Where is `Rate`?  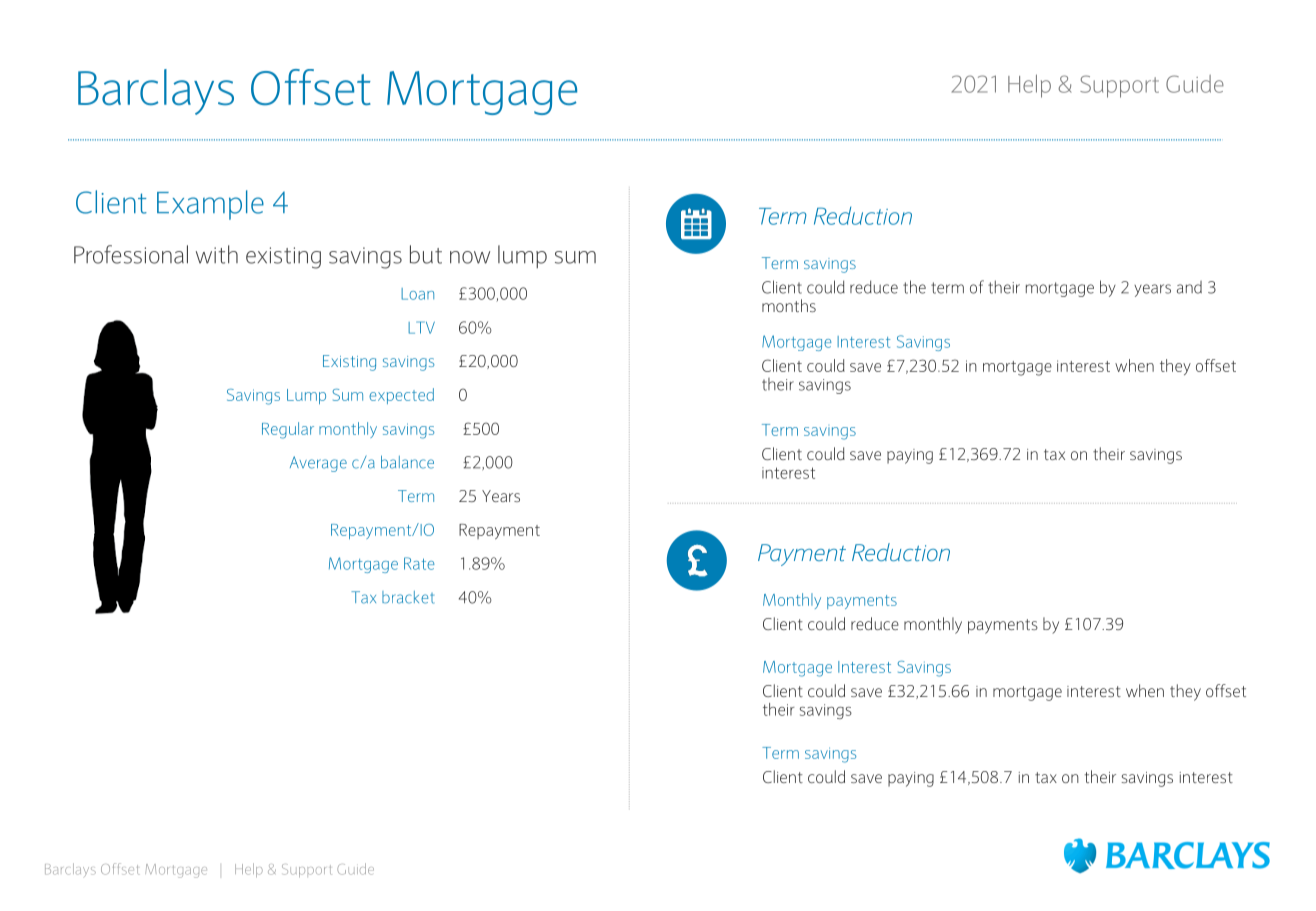 Rate is located at coordinates (419, 563).
